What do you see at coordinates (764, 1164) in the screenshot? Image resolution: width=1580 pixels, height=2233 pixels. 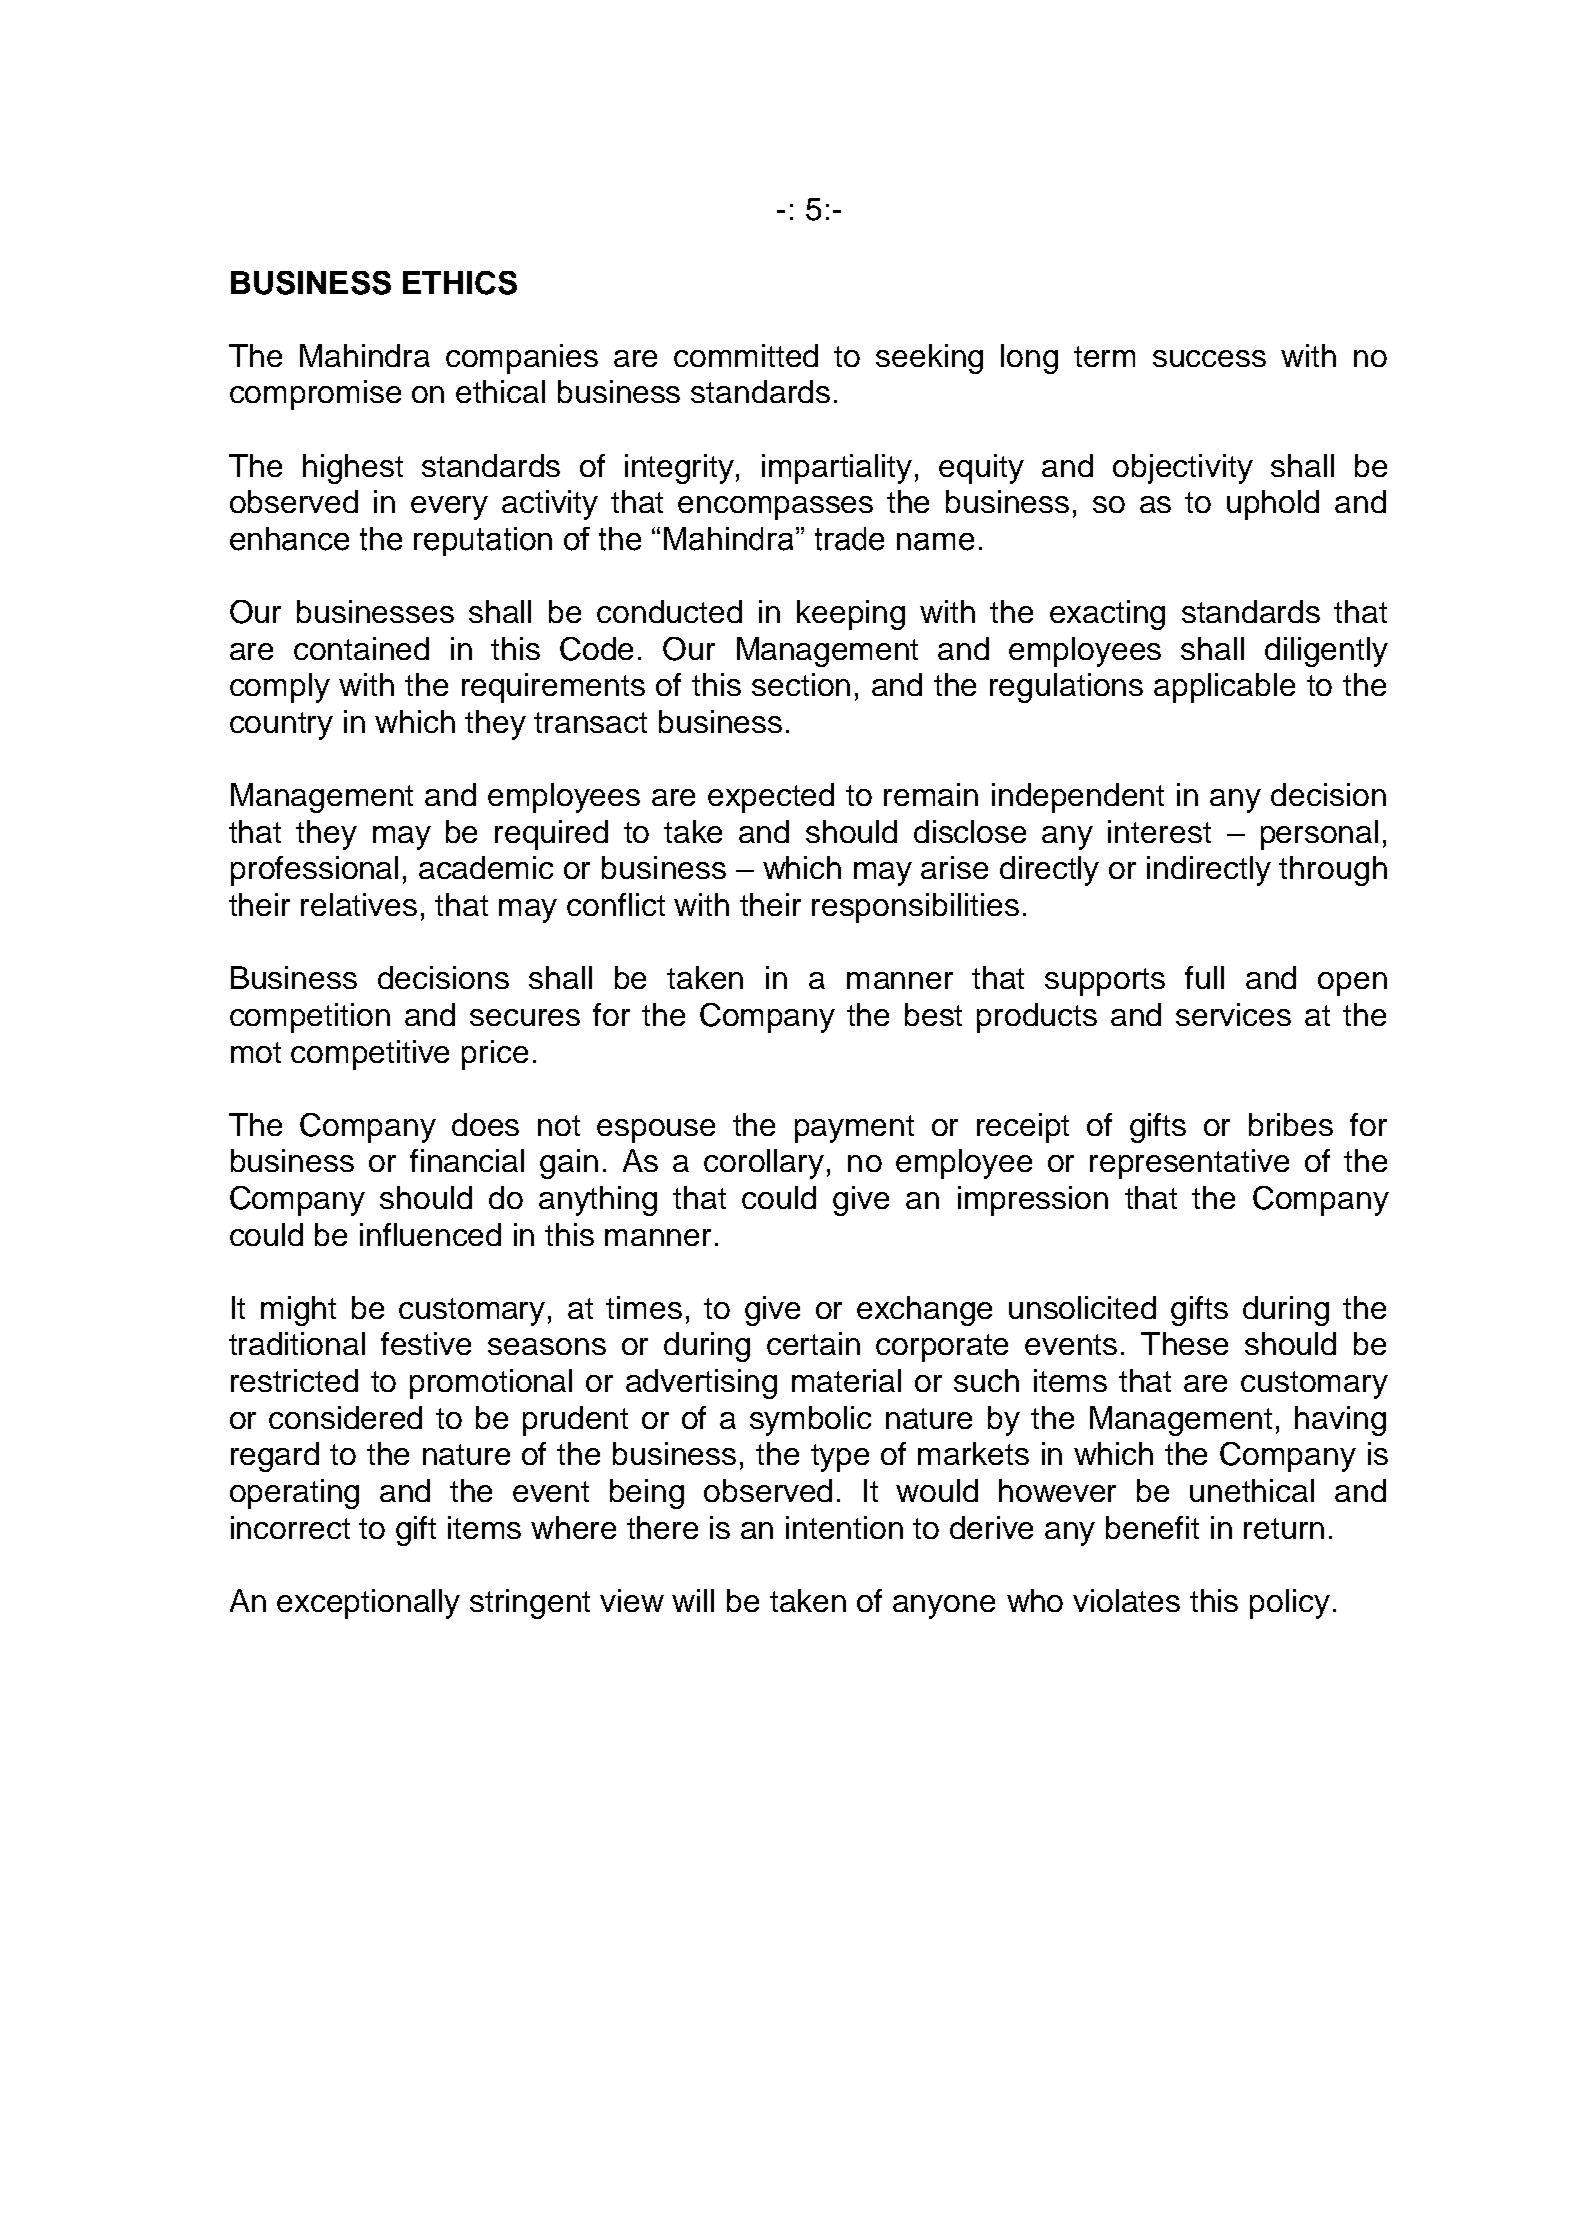 I see `corollary` at bounding box center [764, 1164].
